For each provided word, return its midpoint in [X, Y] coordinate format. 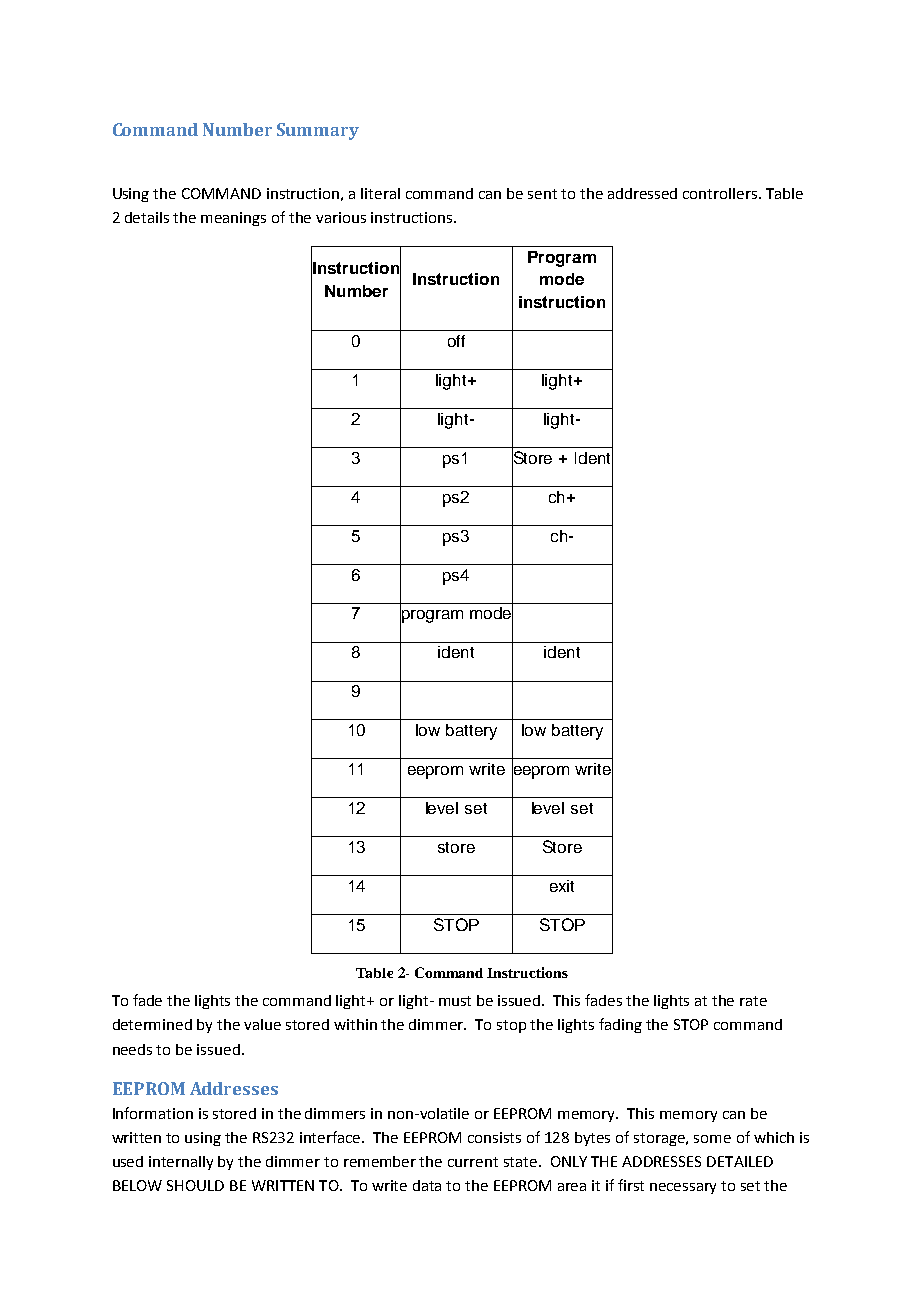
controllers [720, 193]
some [712, 1139]
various [341, 217]
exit [562, 886]
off [456, 341]
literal [380, 193]
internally [181, 1163]
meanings [233, 219]
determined [152, 1024]
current [473, 1162]
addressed [642, 193]
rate [753, 1001]
